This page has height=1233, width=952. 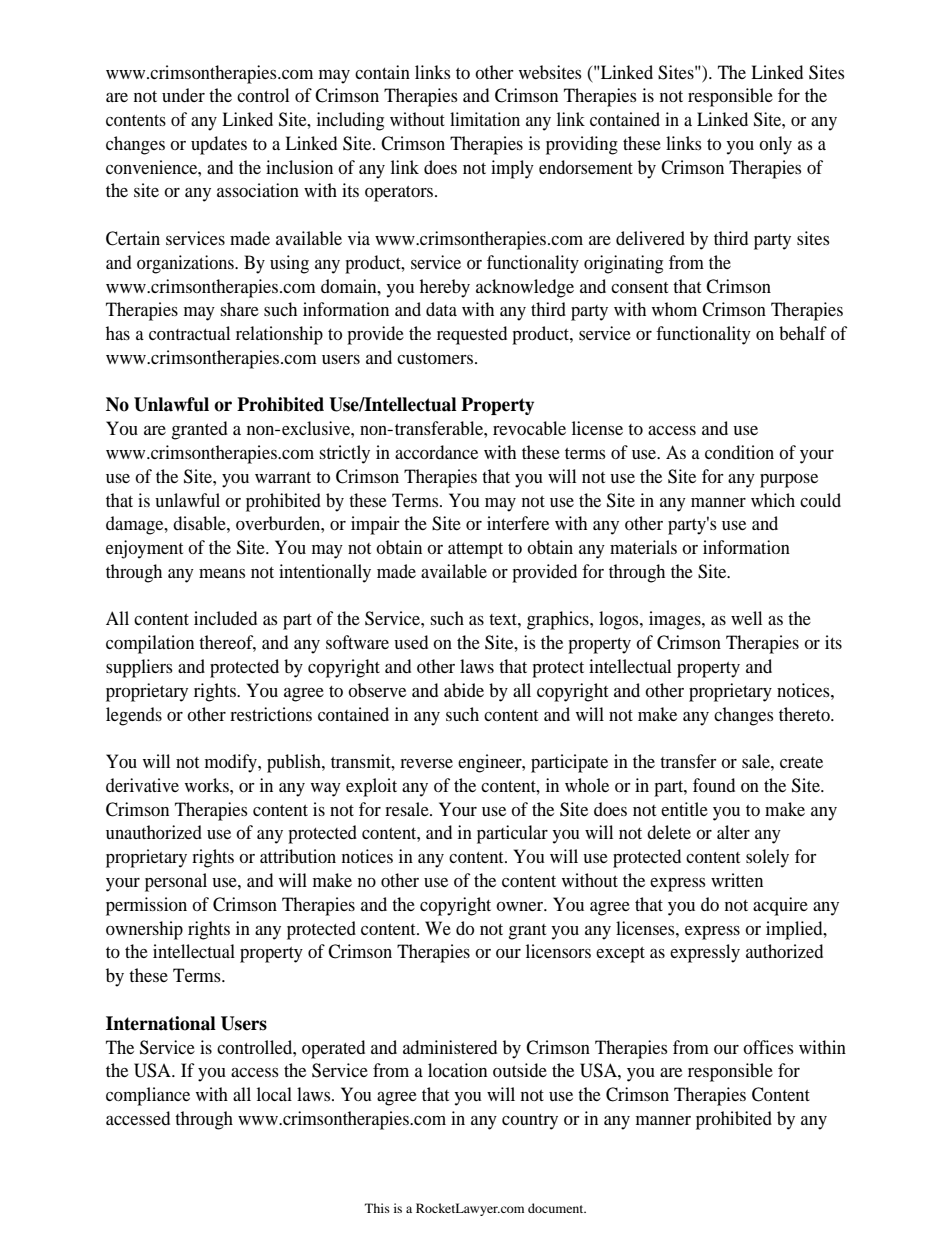 What do you see at coordinates (775, 145) in the page?
I see `only` at bounding box center [775, 145].
